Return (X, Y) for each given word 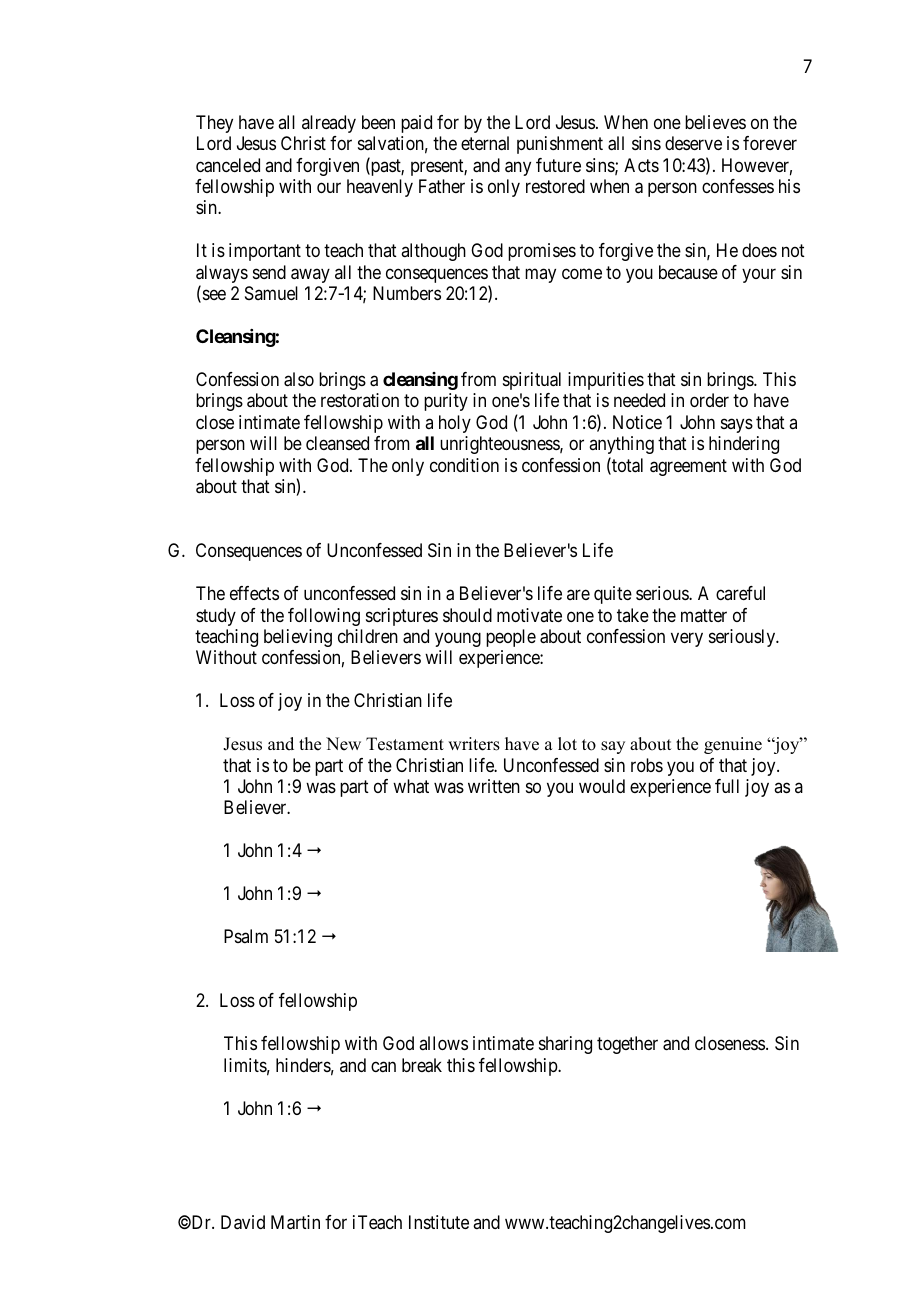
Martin (295, 1222)
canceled (228, 165)
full (727, 786)
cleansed (337, 443)
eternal (485, 143)
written (494, 786)
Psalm (246, 936)
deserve (693, 143)
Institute (439, 1222)
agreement (688, 467)
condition (464, 465)
